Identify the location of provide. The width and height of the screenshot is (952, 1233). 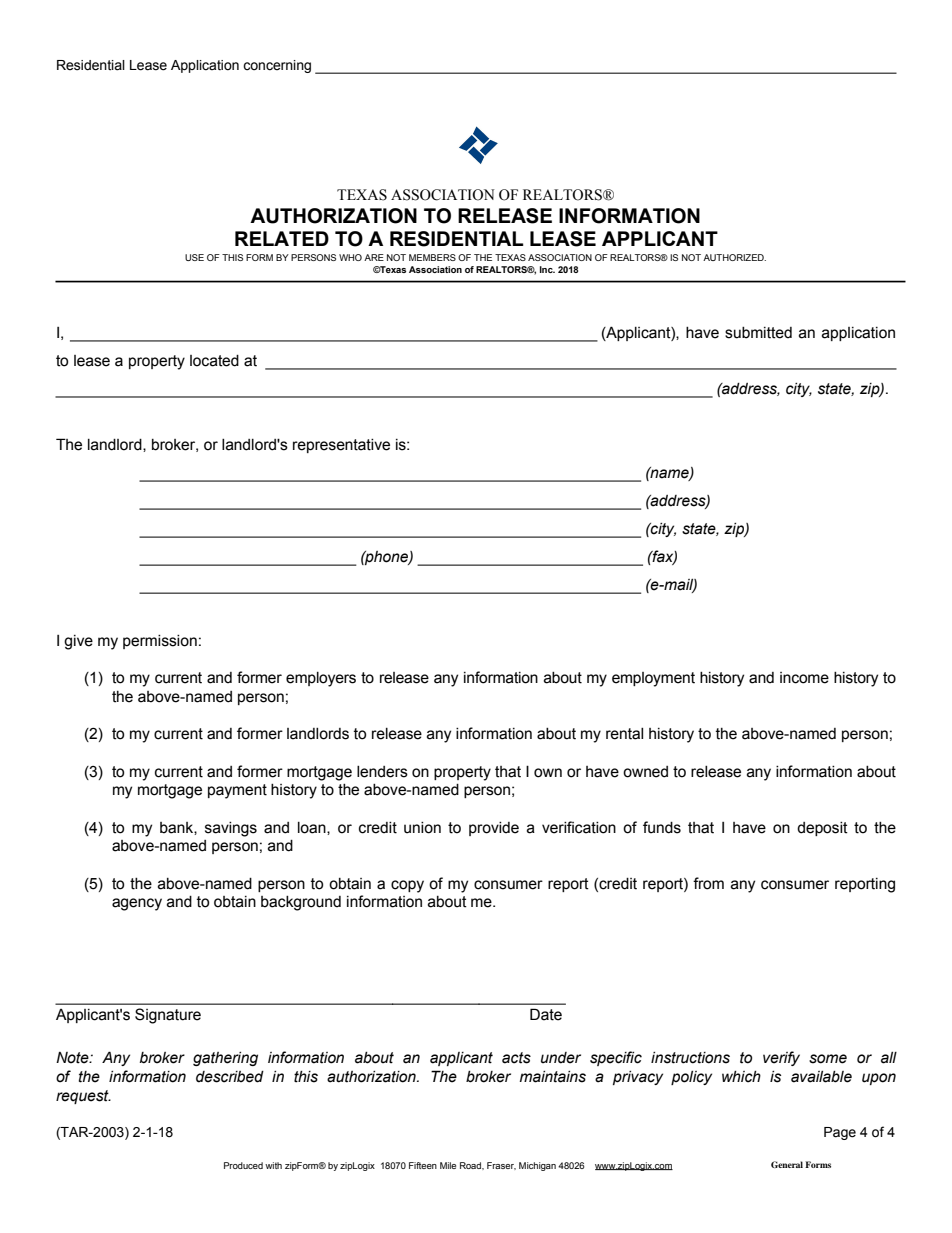
(494, 829).
